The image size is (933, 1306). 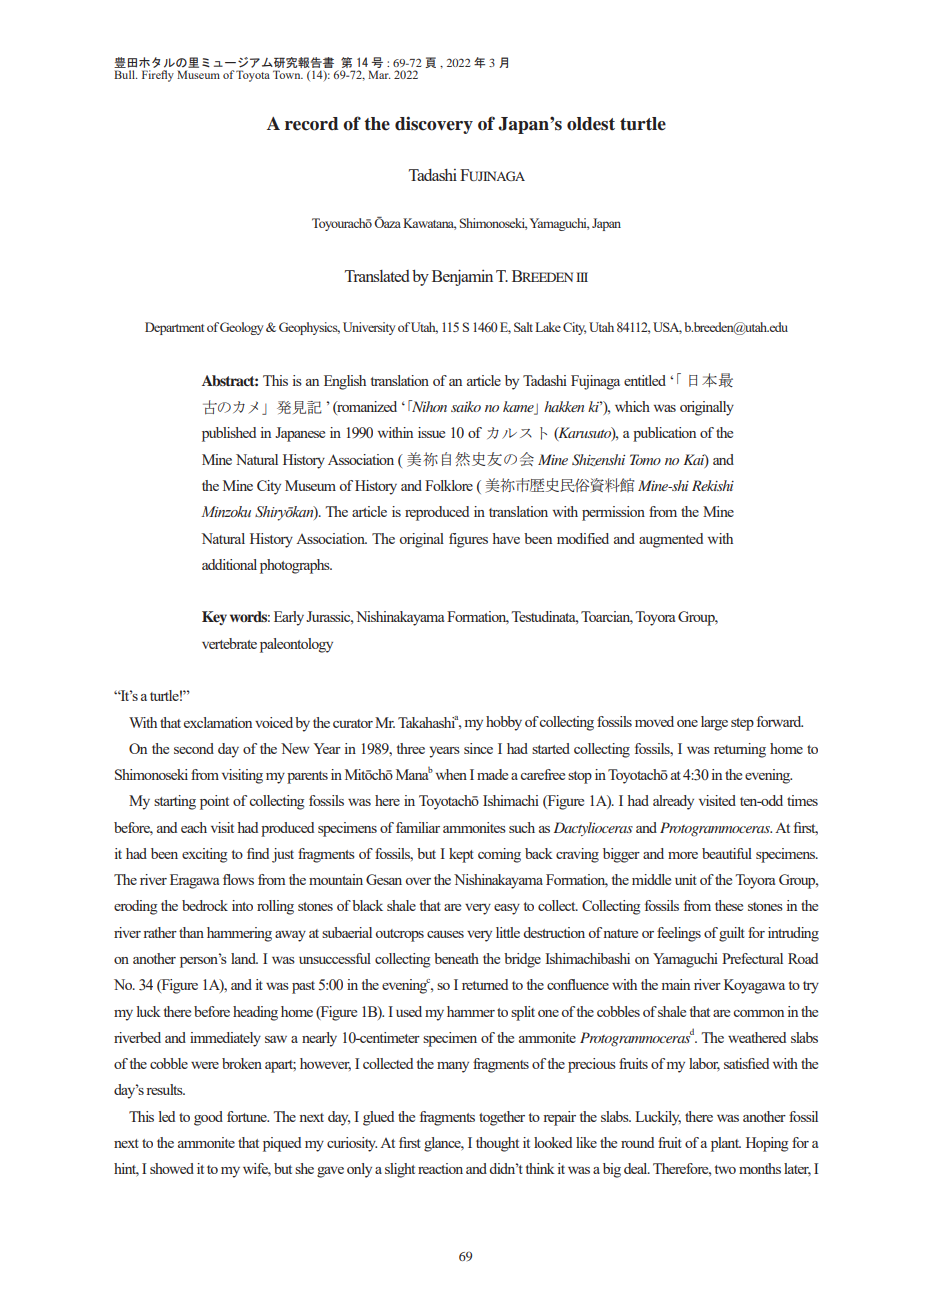 What do you see at coordinates (208, 1118) in the screenshot?
I see `good` at bounding box center [208, 1118].
